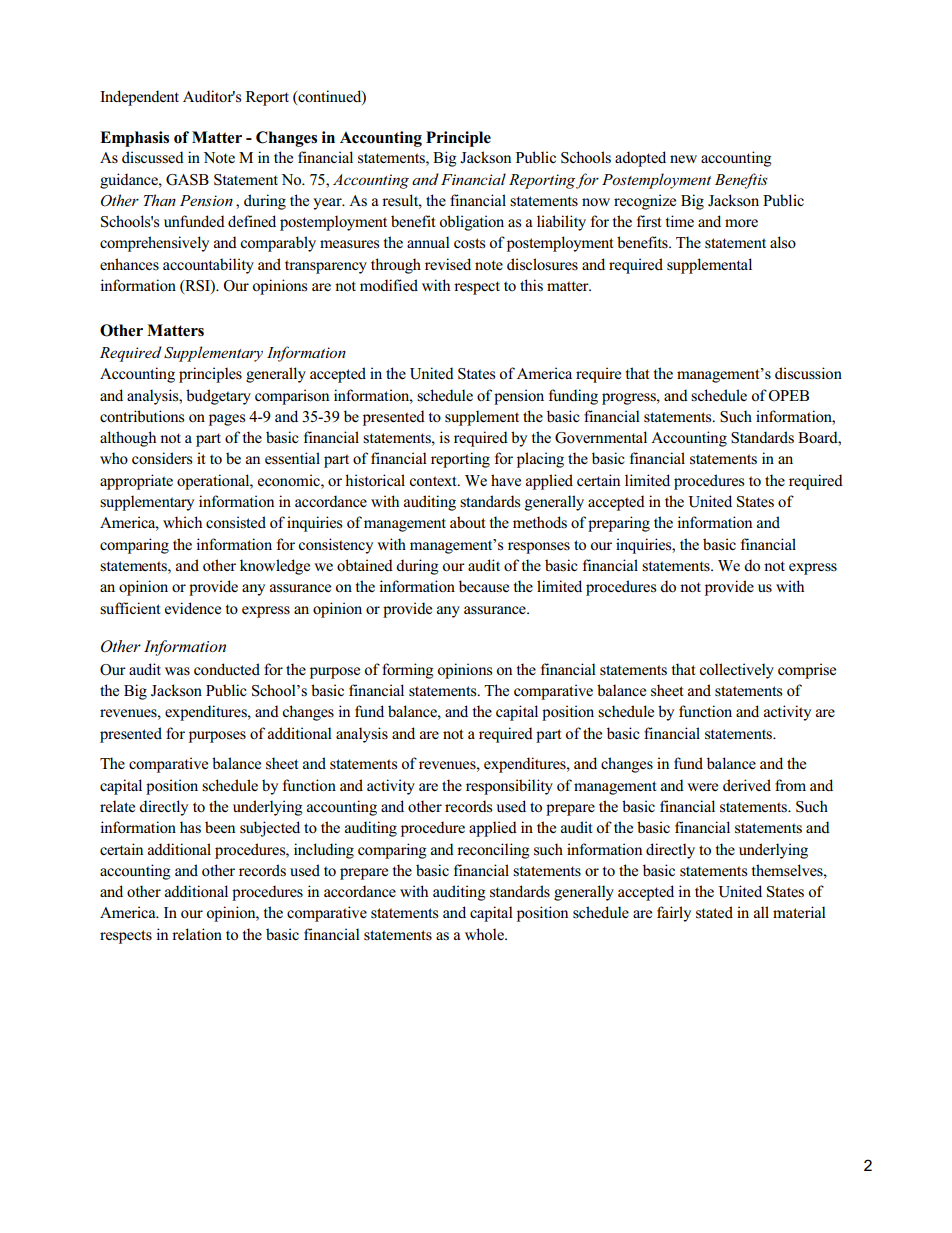 The image size is (952, 1233). What do you see at coordinates (408, 671) in the image?
I see `forming` at bounding box center [408, 671].
